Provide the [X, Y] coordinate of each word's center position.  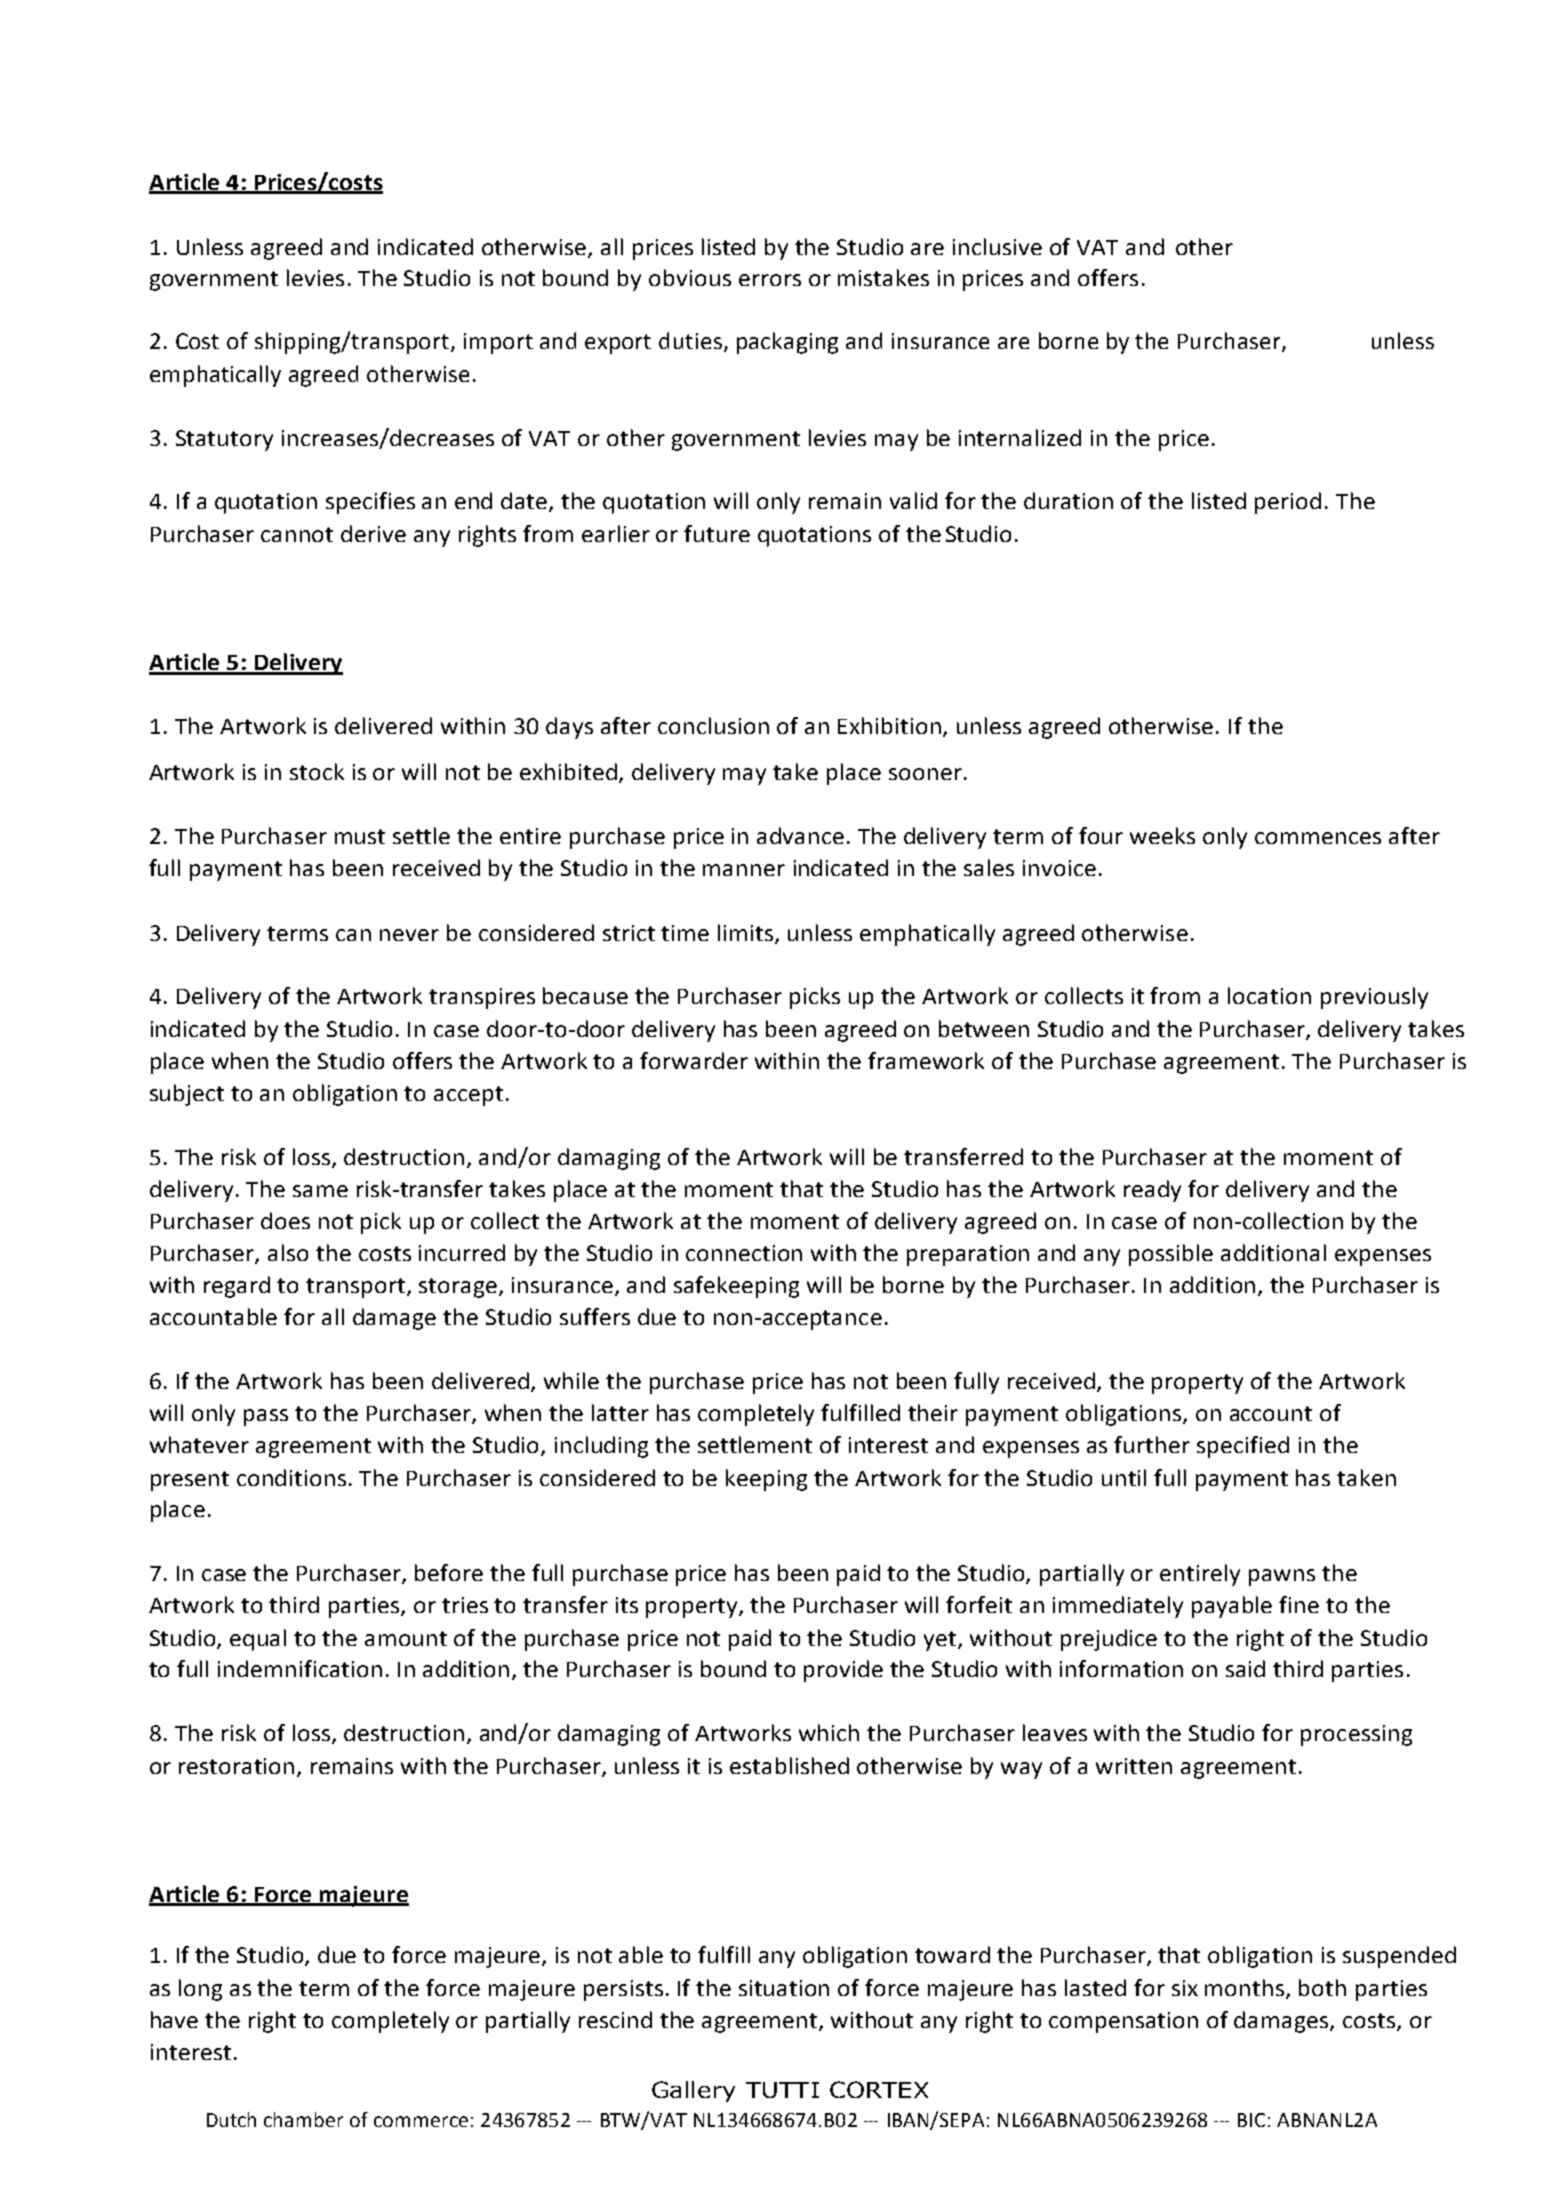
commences [1318, 838]
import [498, 343]
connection [744, 1253]
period [1288, 503]
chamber [303, 2119]
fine [1299, 1604]
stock [317, 771]
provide [843, 1671]
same [320, 1191]
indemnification [300, 1668]
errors [770, 280]
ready [1152, 1191]
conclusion [713, 725]
